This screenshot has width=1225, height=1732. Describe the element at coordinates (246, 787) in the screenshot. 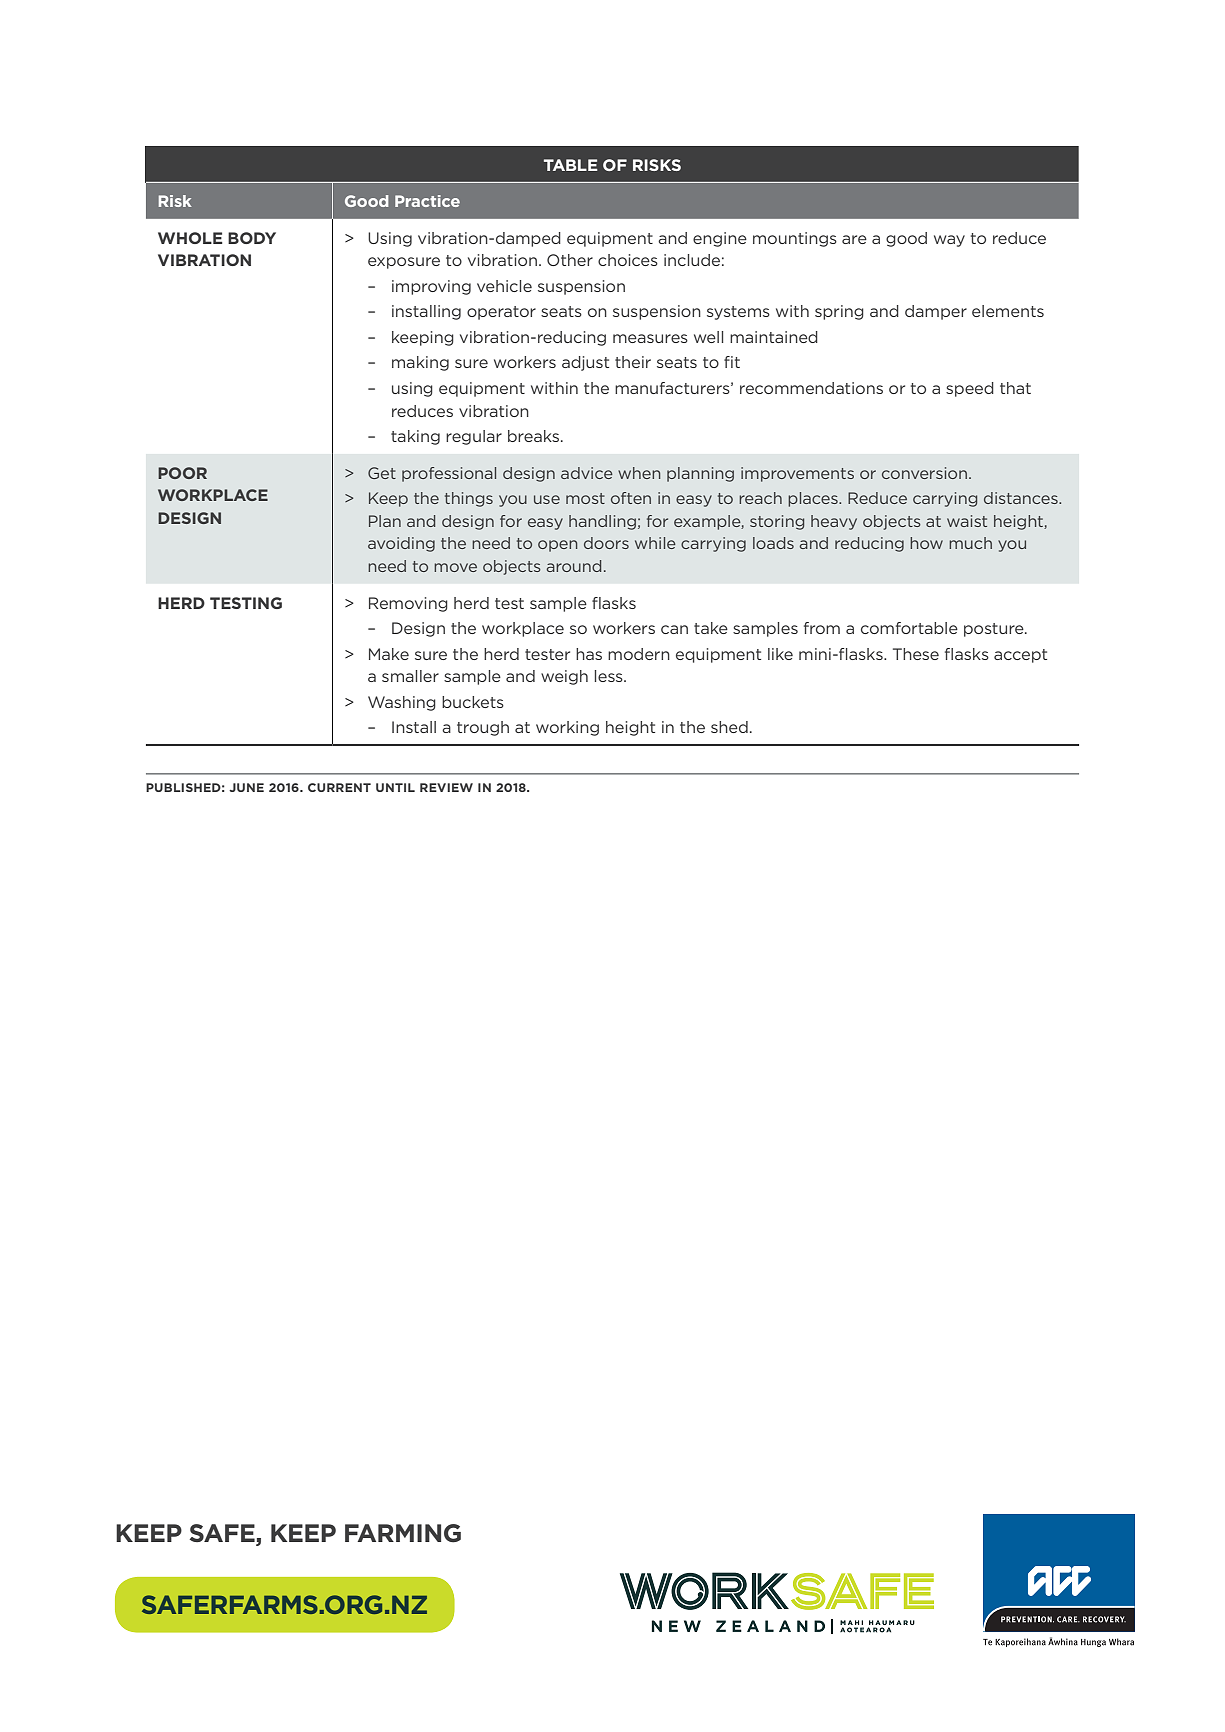

I see `June` at that location.
